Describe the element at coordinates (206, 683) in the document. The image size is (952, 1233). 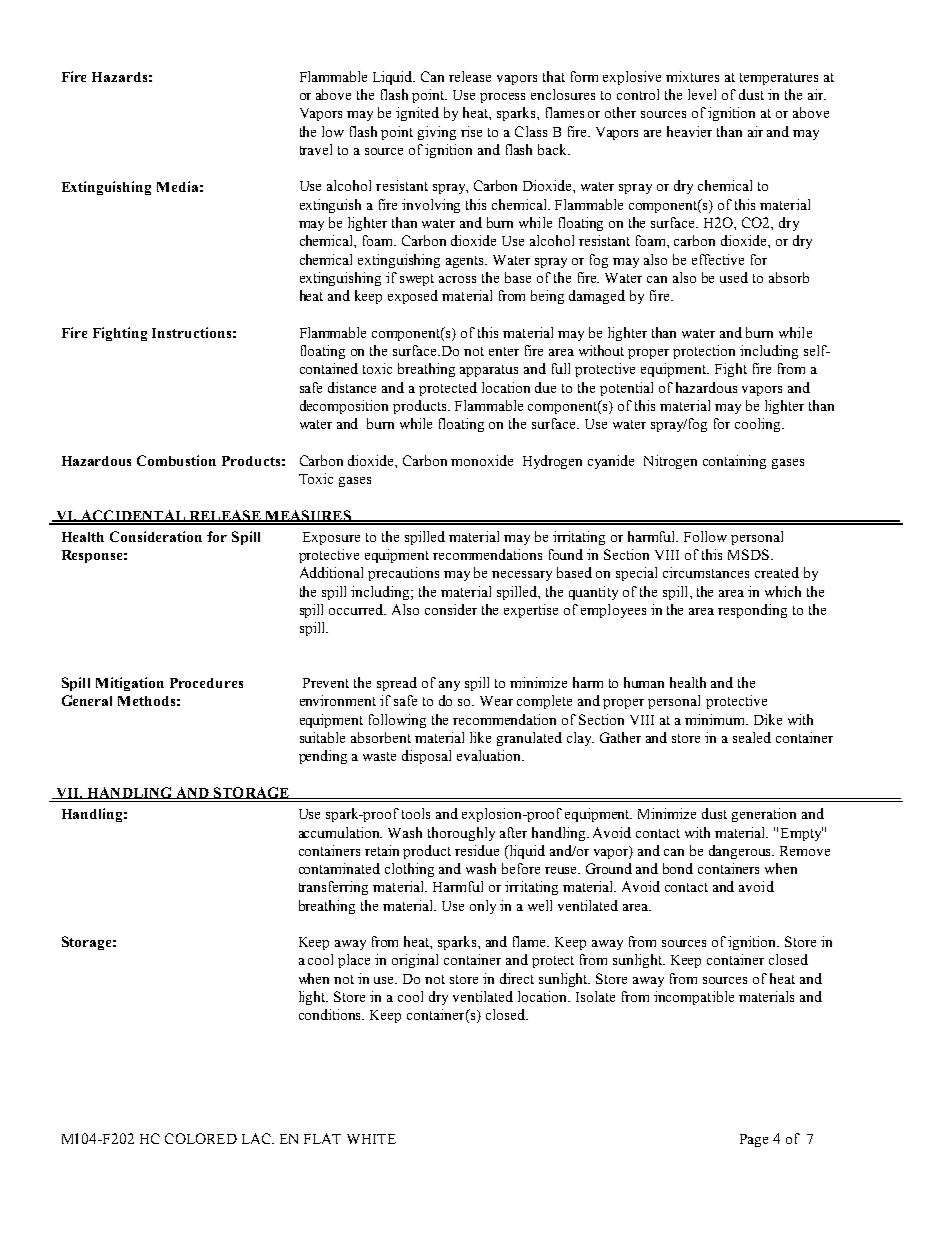
I see `Procedures` at that location.
